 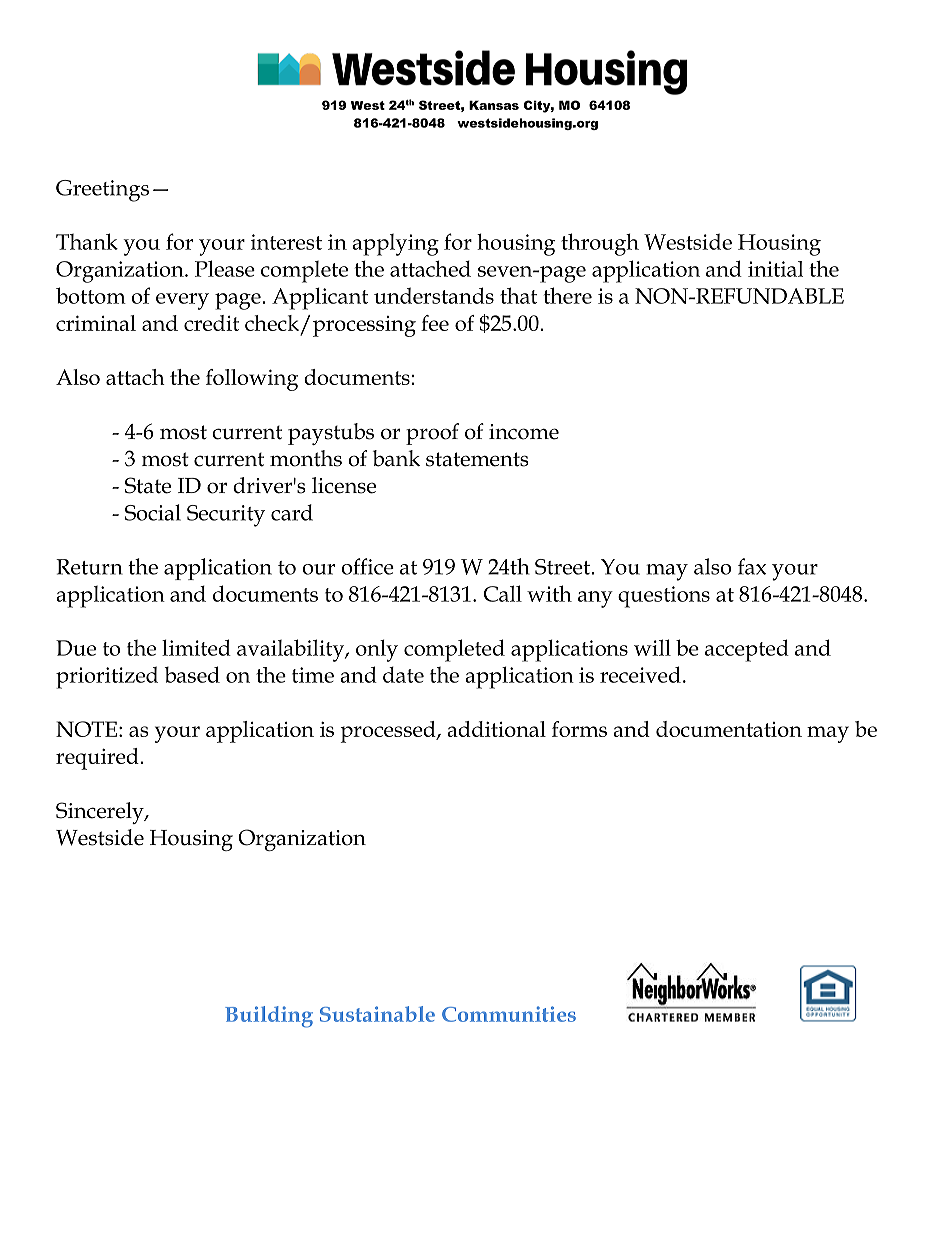 I want to click on Greetings, so click(x=102, y=191).
